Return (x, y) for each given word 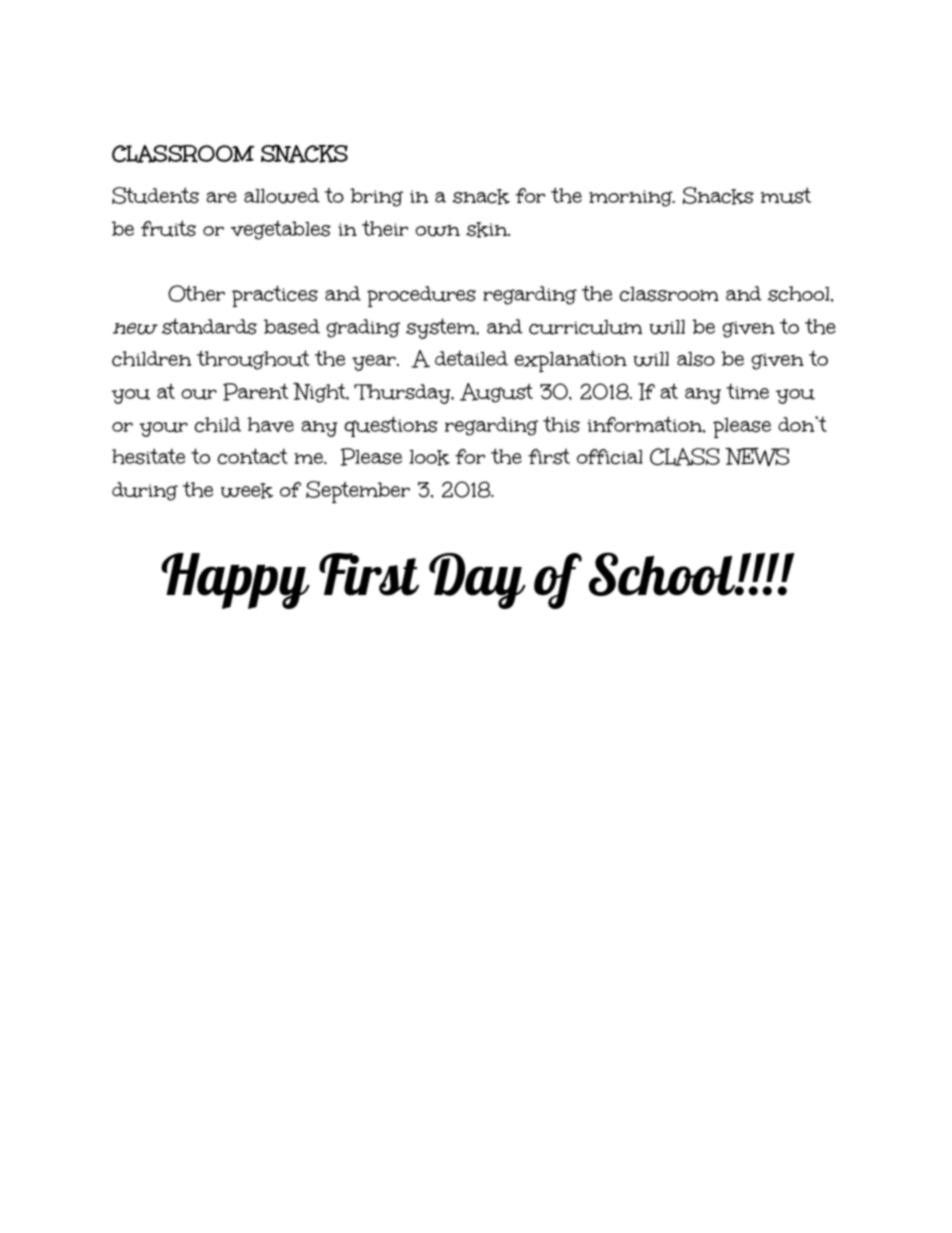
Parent (256, 392)
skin (488, 230)
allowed (282, 196)
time (747, 391)
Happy (235, 581)
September (358, 492)
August (496, 393)
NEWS (757, 457)
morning (632, 198)
